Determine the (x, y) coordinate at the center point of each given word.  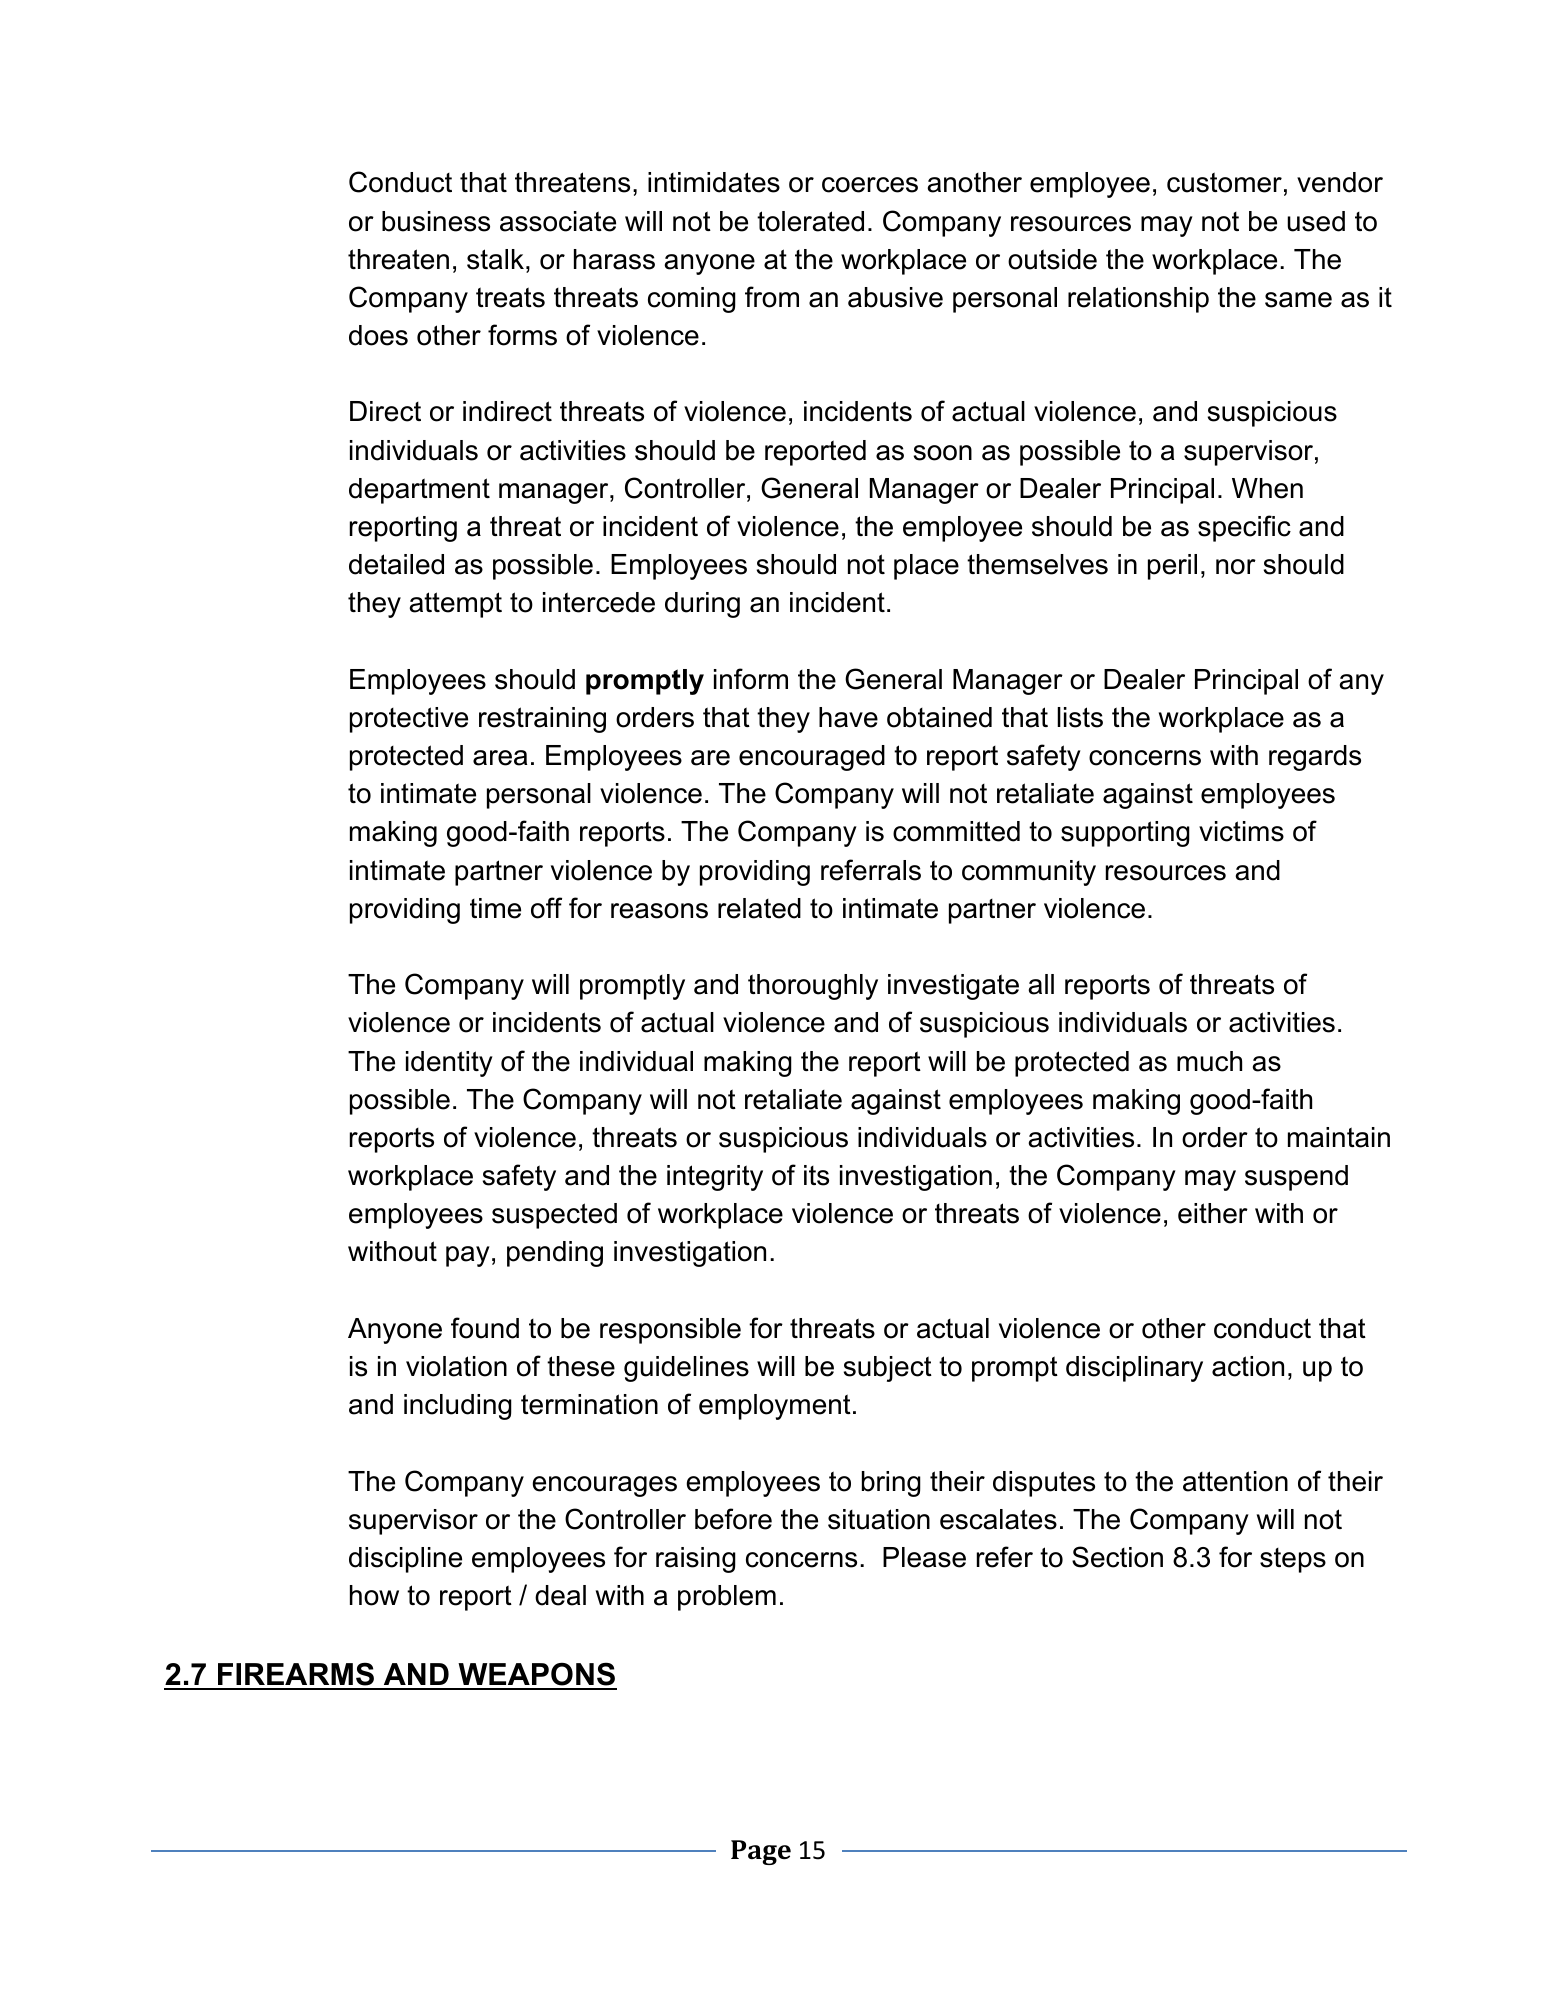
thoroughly (813, 987)
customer (1224, 182)
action (1248, 1366)
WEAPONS (536, 1675)
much (1209, 1061)
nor (1236, 567)
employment (775, 1407)
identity (449, 1064)
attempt (455, 605)
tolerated (810, 221)
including (458, 1407)
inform (751, 679)
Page (761, 1852)
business (436, 221)
